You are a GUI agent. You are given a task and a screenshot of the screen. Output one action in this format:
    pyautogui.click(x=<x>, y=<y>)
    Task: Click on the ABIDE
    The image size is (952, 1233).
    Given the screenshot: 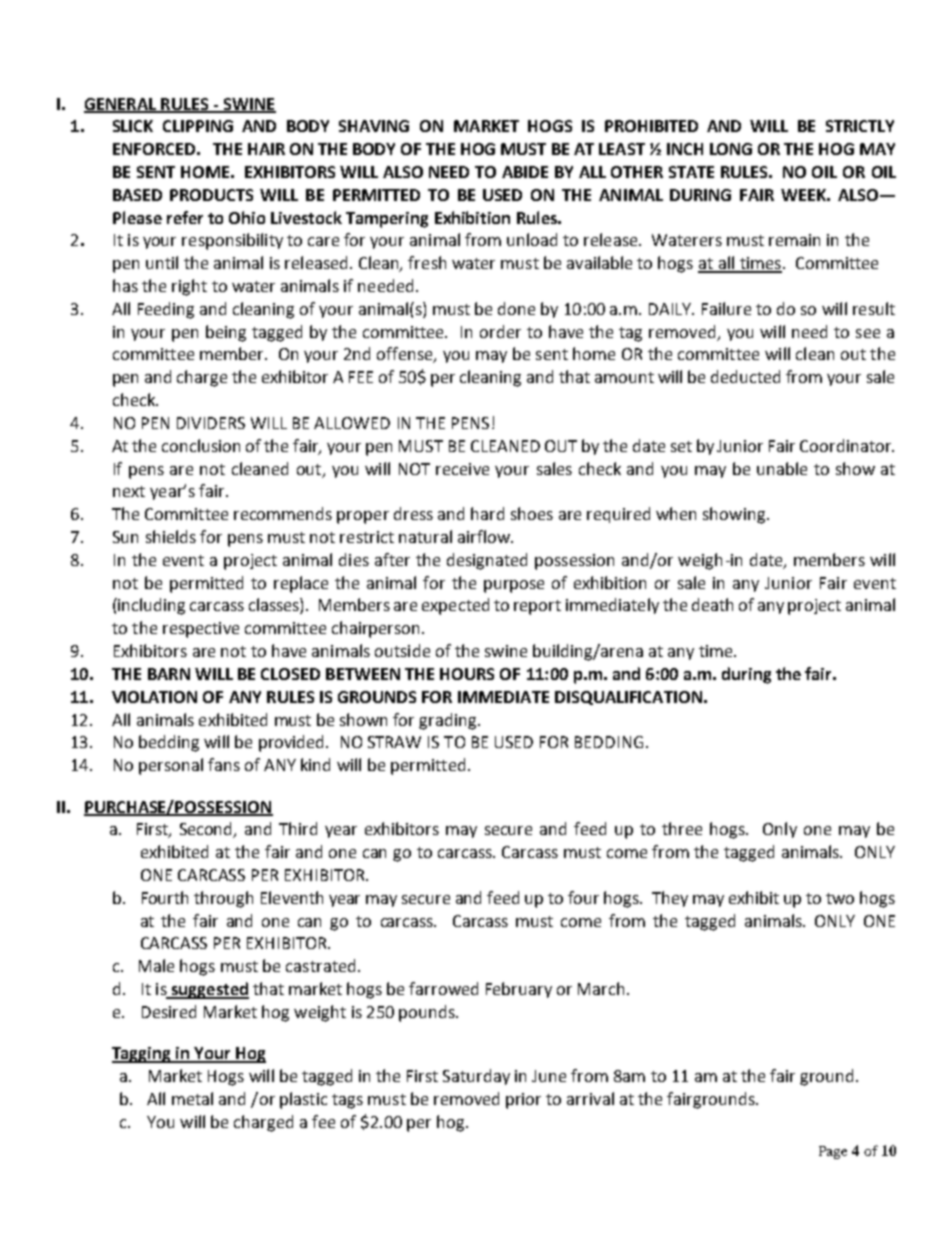 What is the action you would take?
    pyautogui.click(x=525, y=172)
